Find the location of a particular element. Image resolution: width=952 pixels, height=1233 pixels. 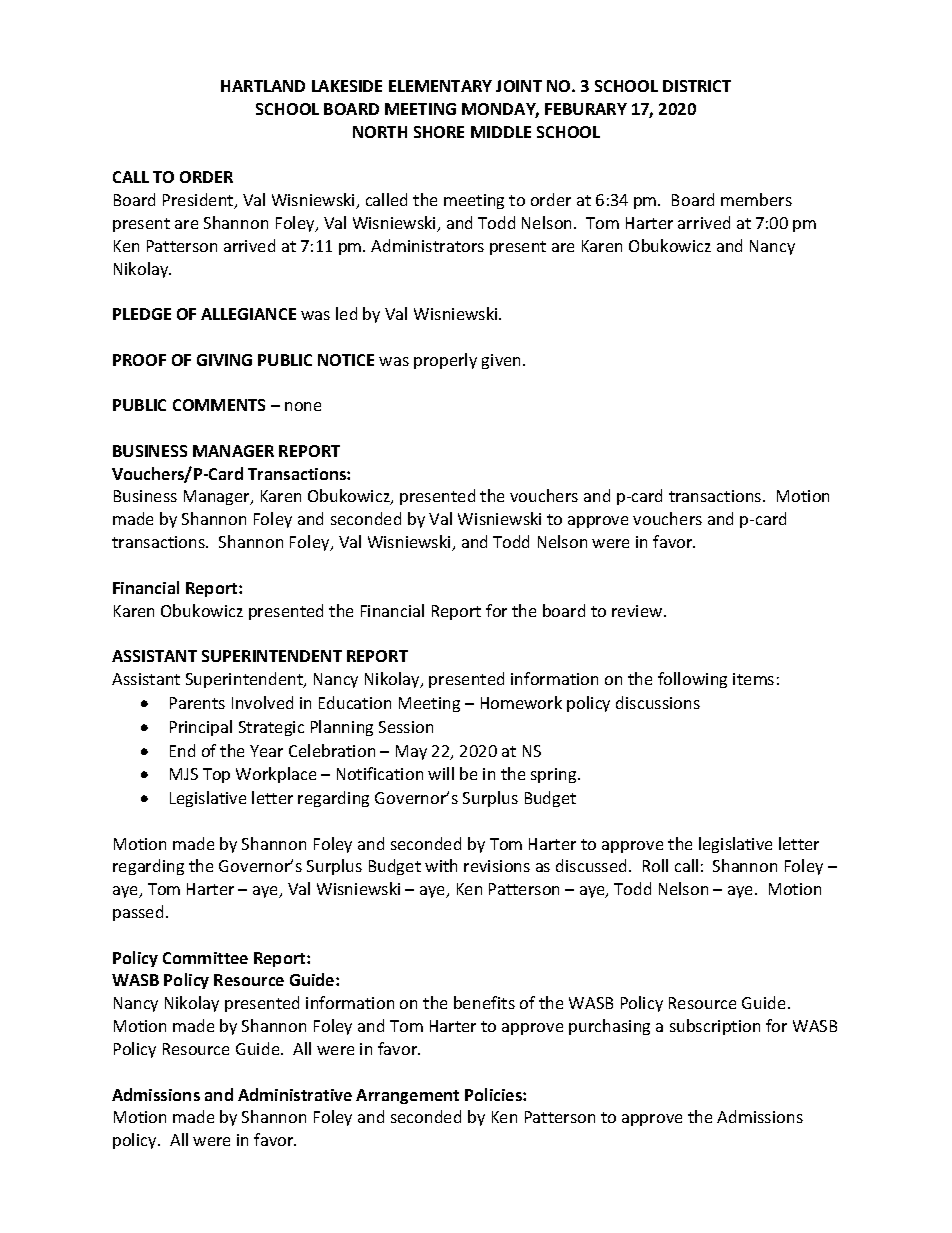

discussions is located at coordinates (658, 702).
